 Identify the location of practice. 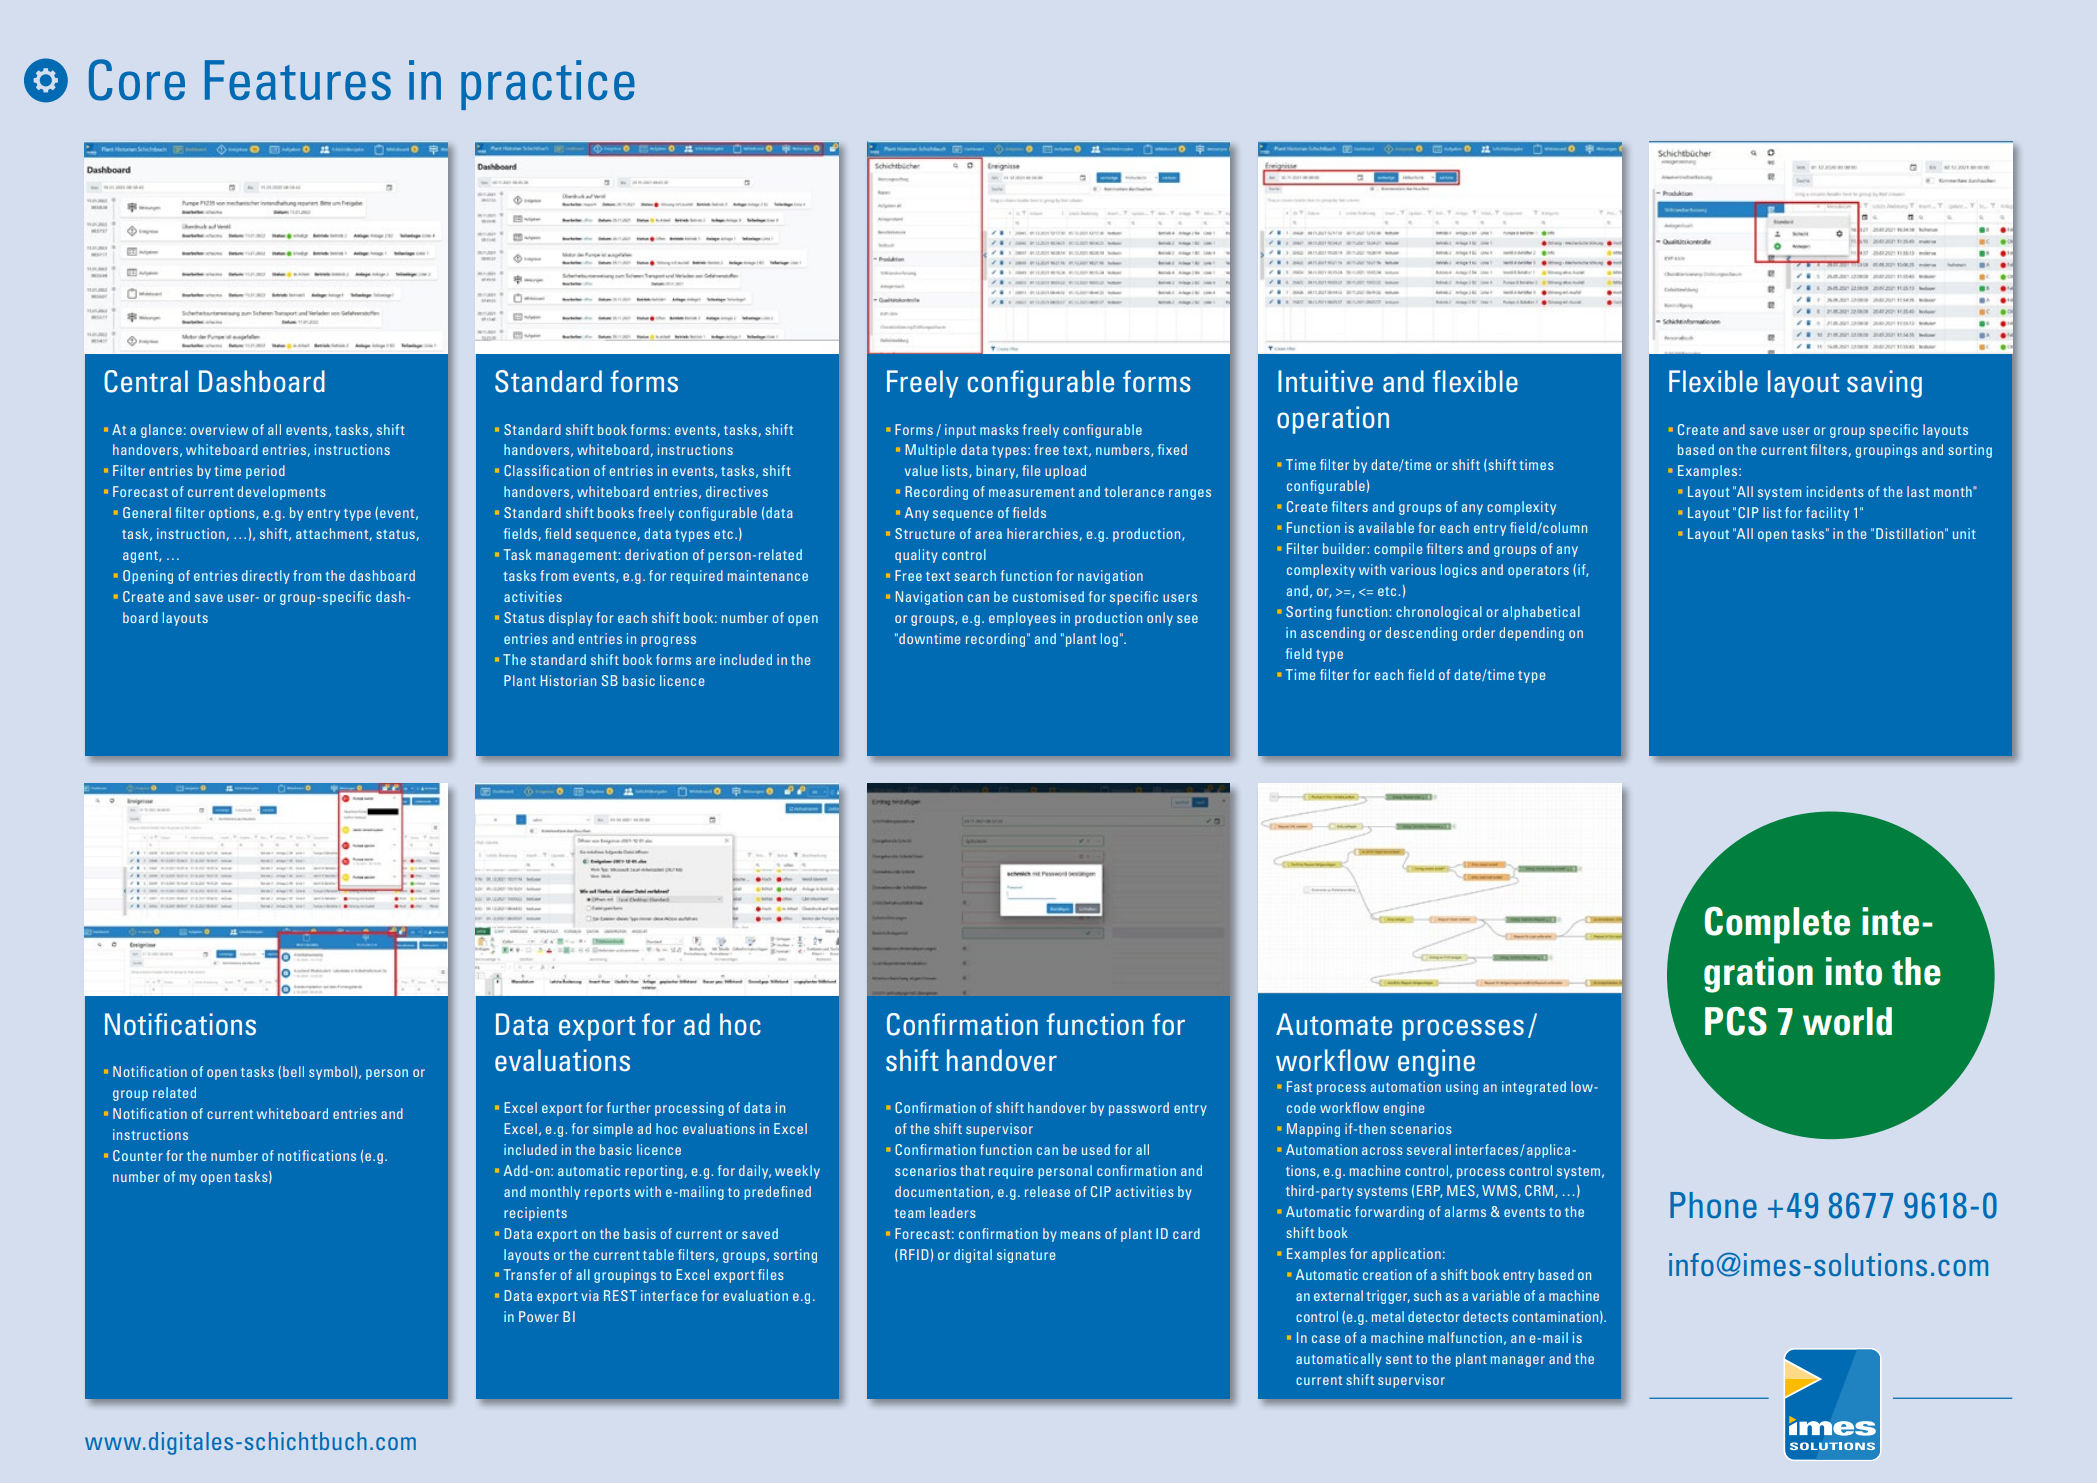
(548, 85).
